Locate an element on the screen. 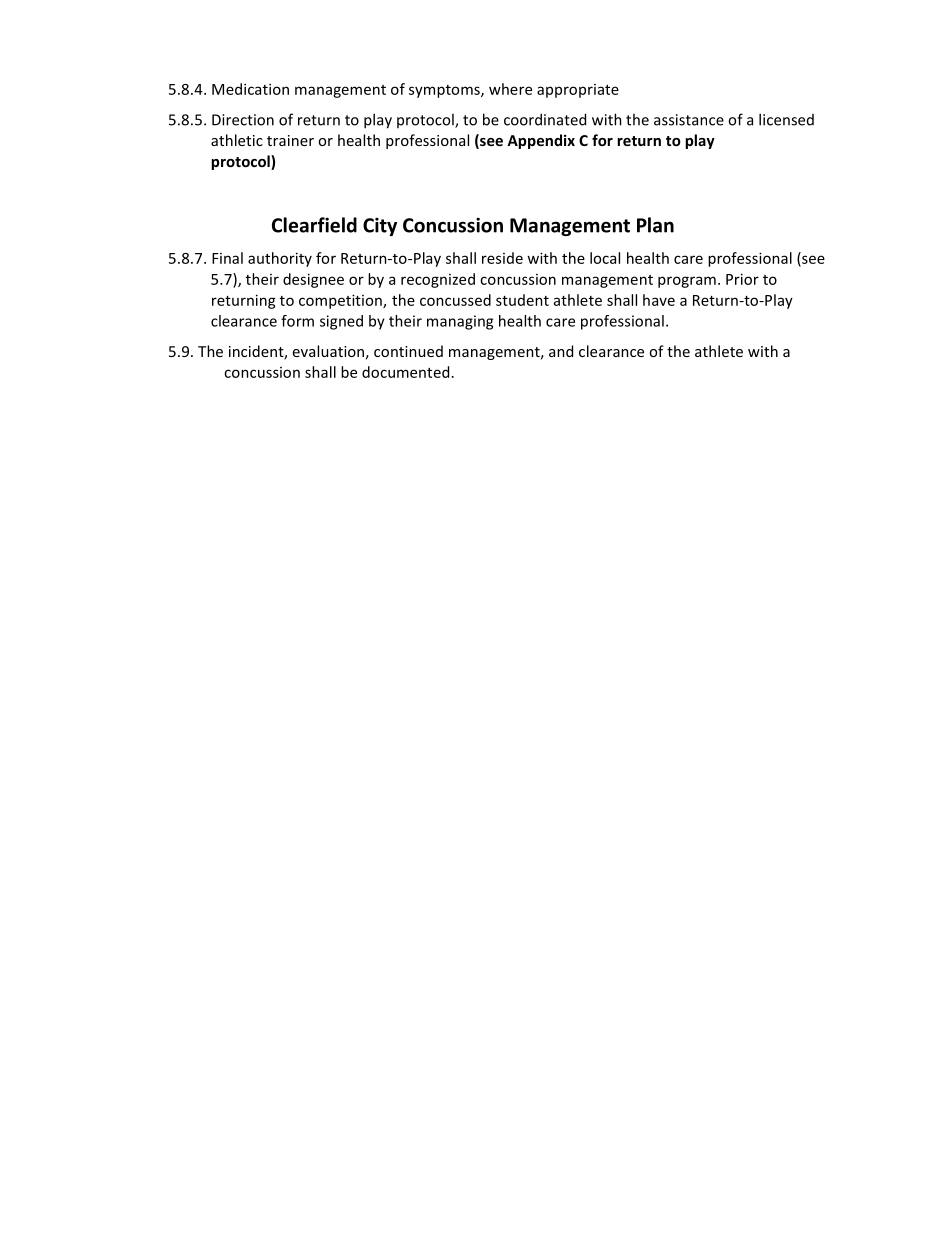 The height and width of the screenshot is (1233, 952). where is located at coordinates (510, 89).
